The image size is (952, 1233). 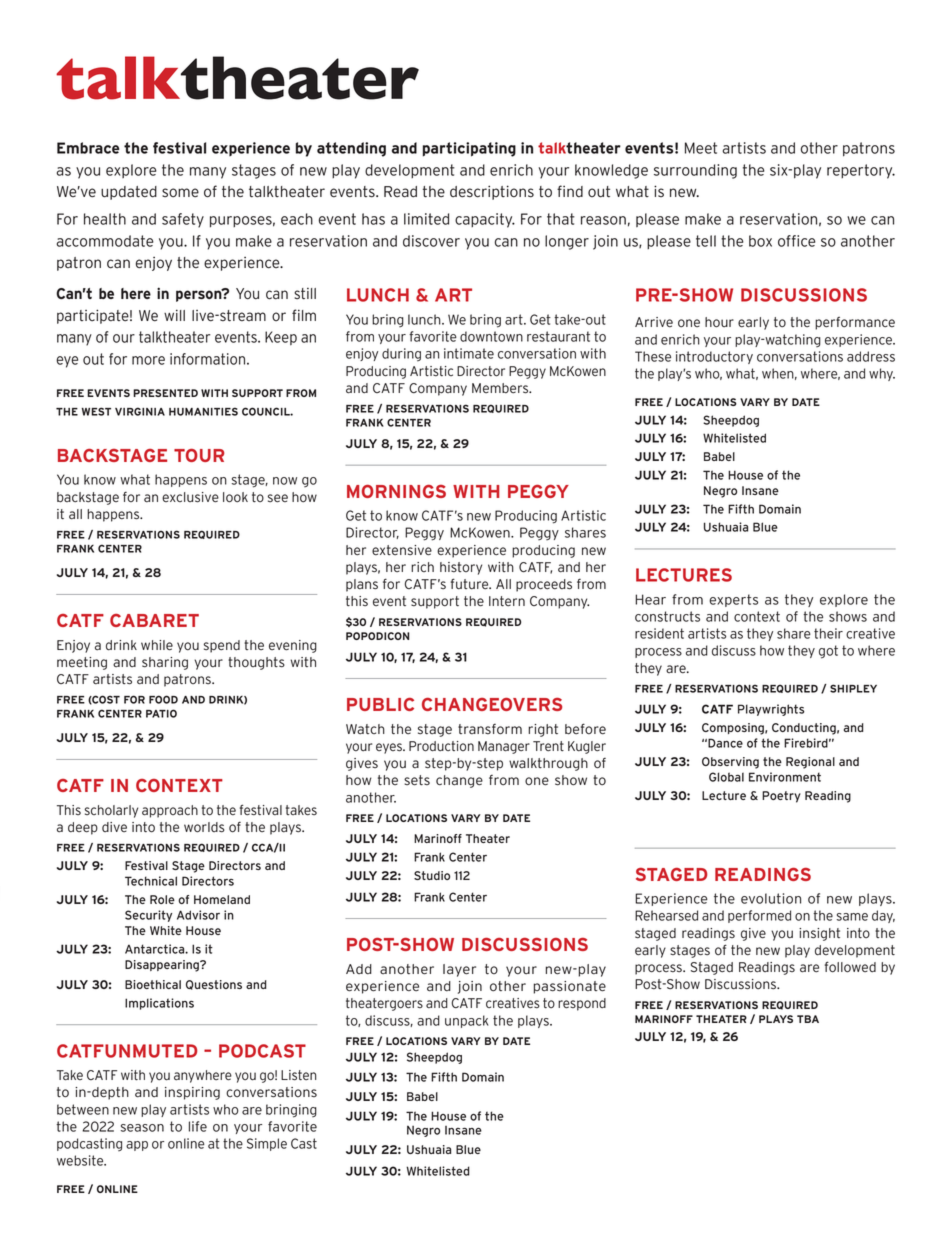 What do you see at coordinates (861, 171) in the screenshot?
I see `repertory` at bounding box center [861, 171].
